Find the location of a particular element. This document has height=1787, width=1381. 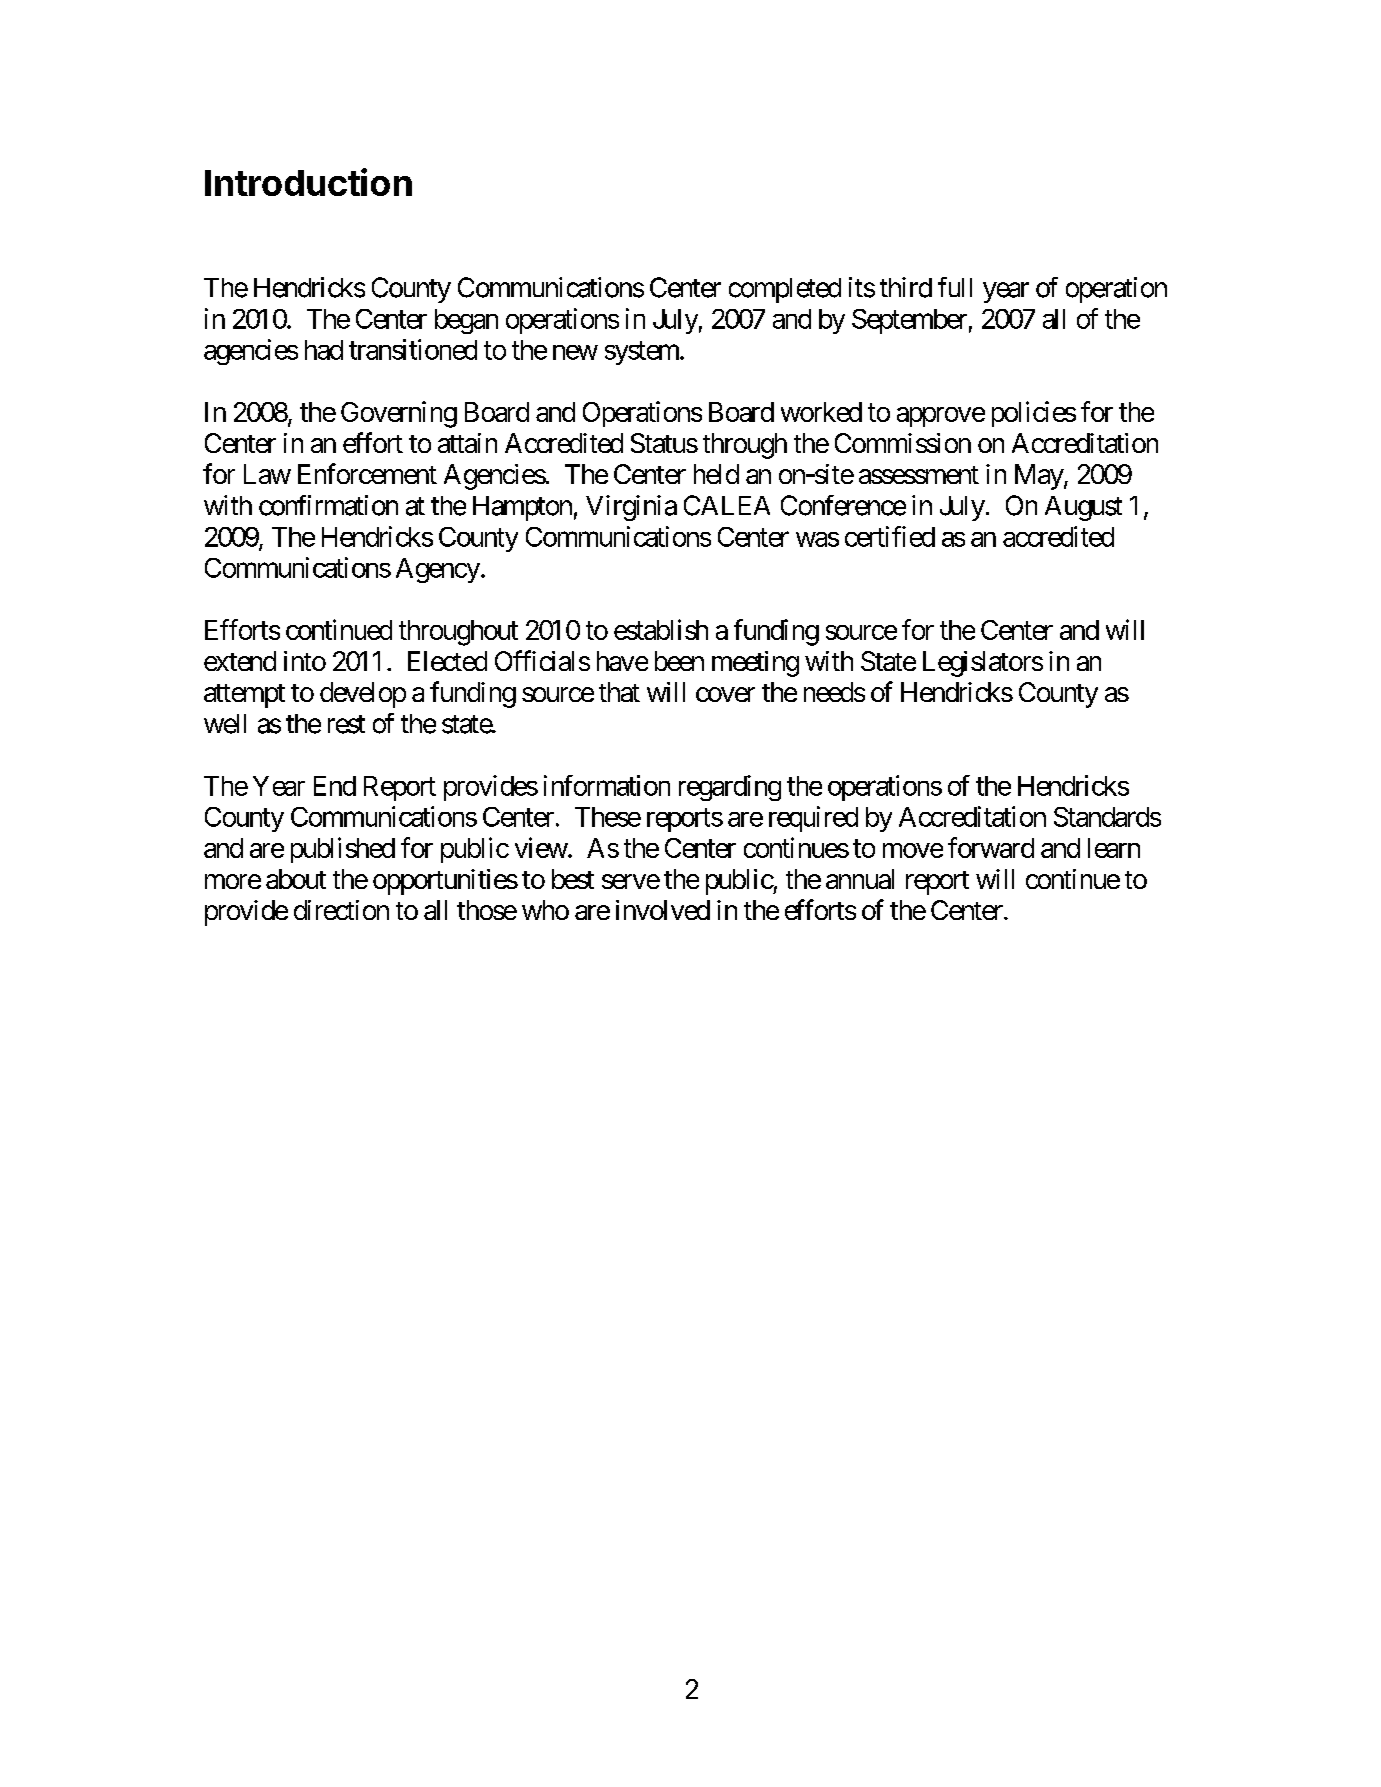

Enforcement is located at coordinates (367, 473).
